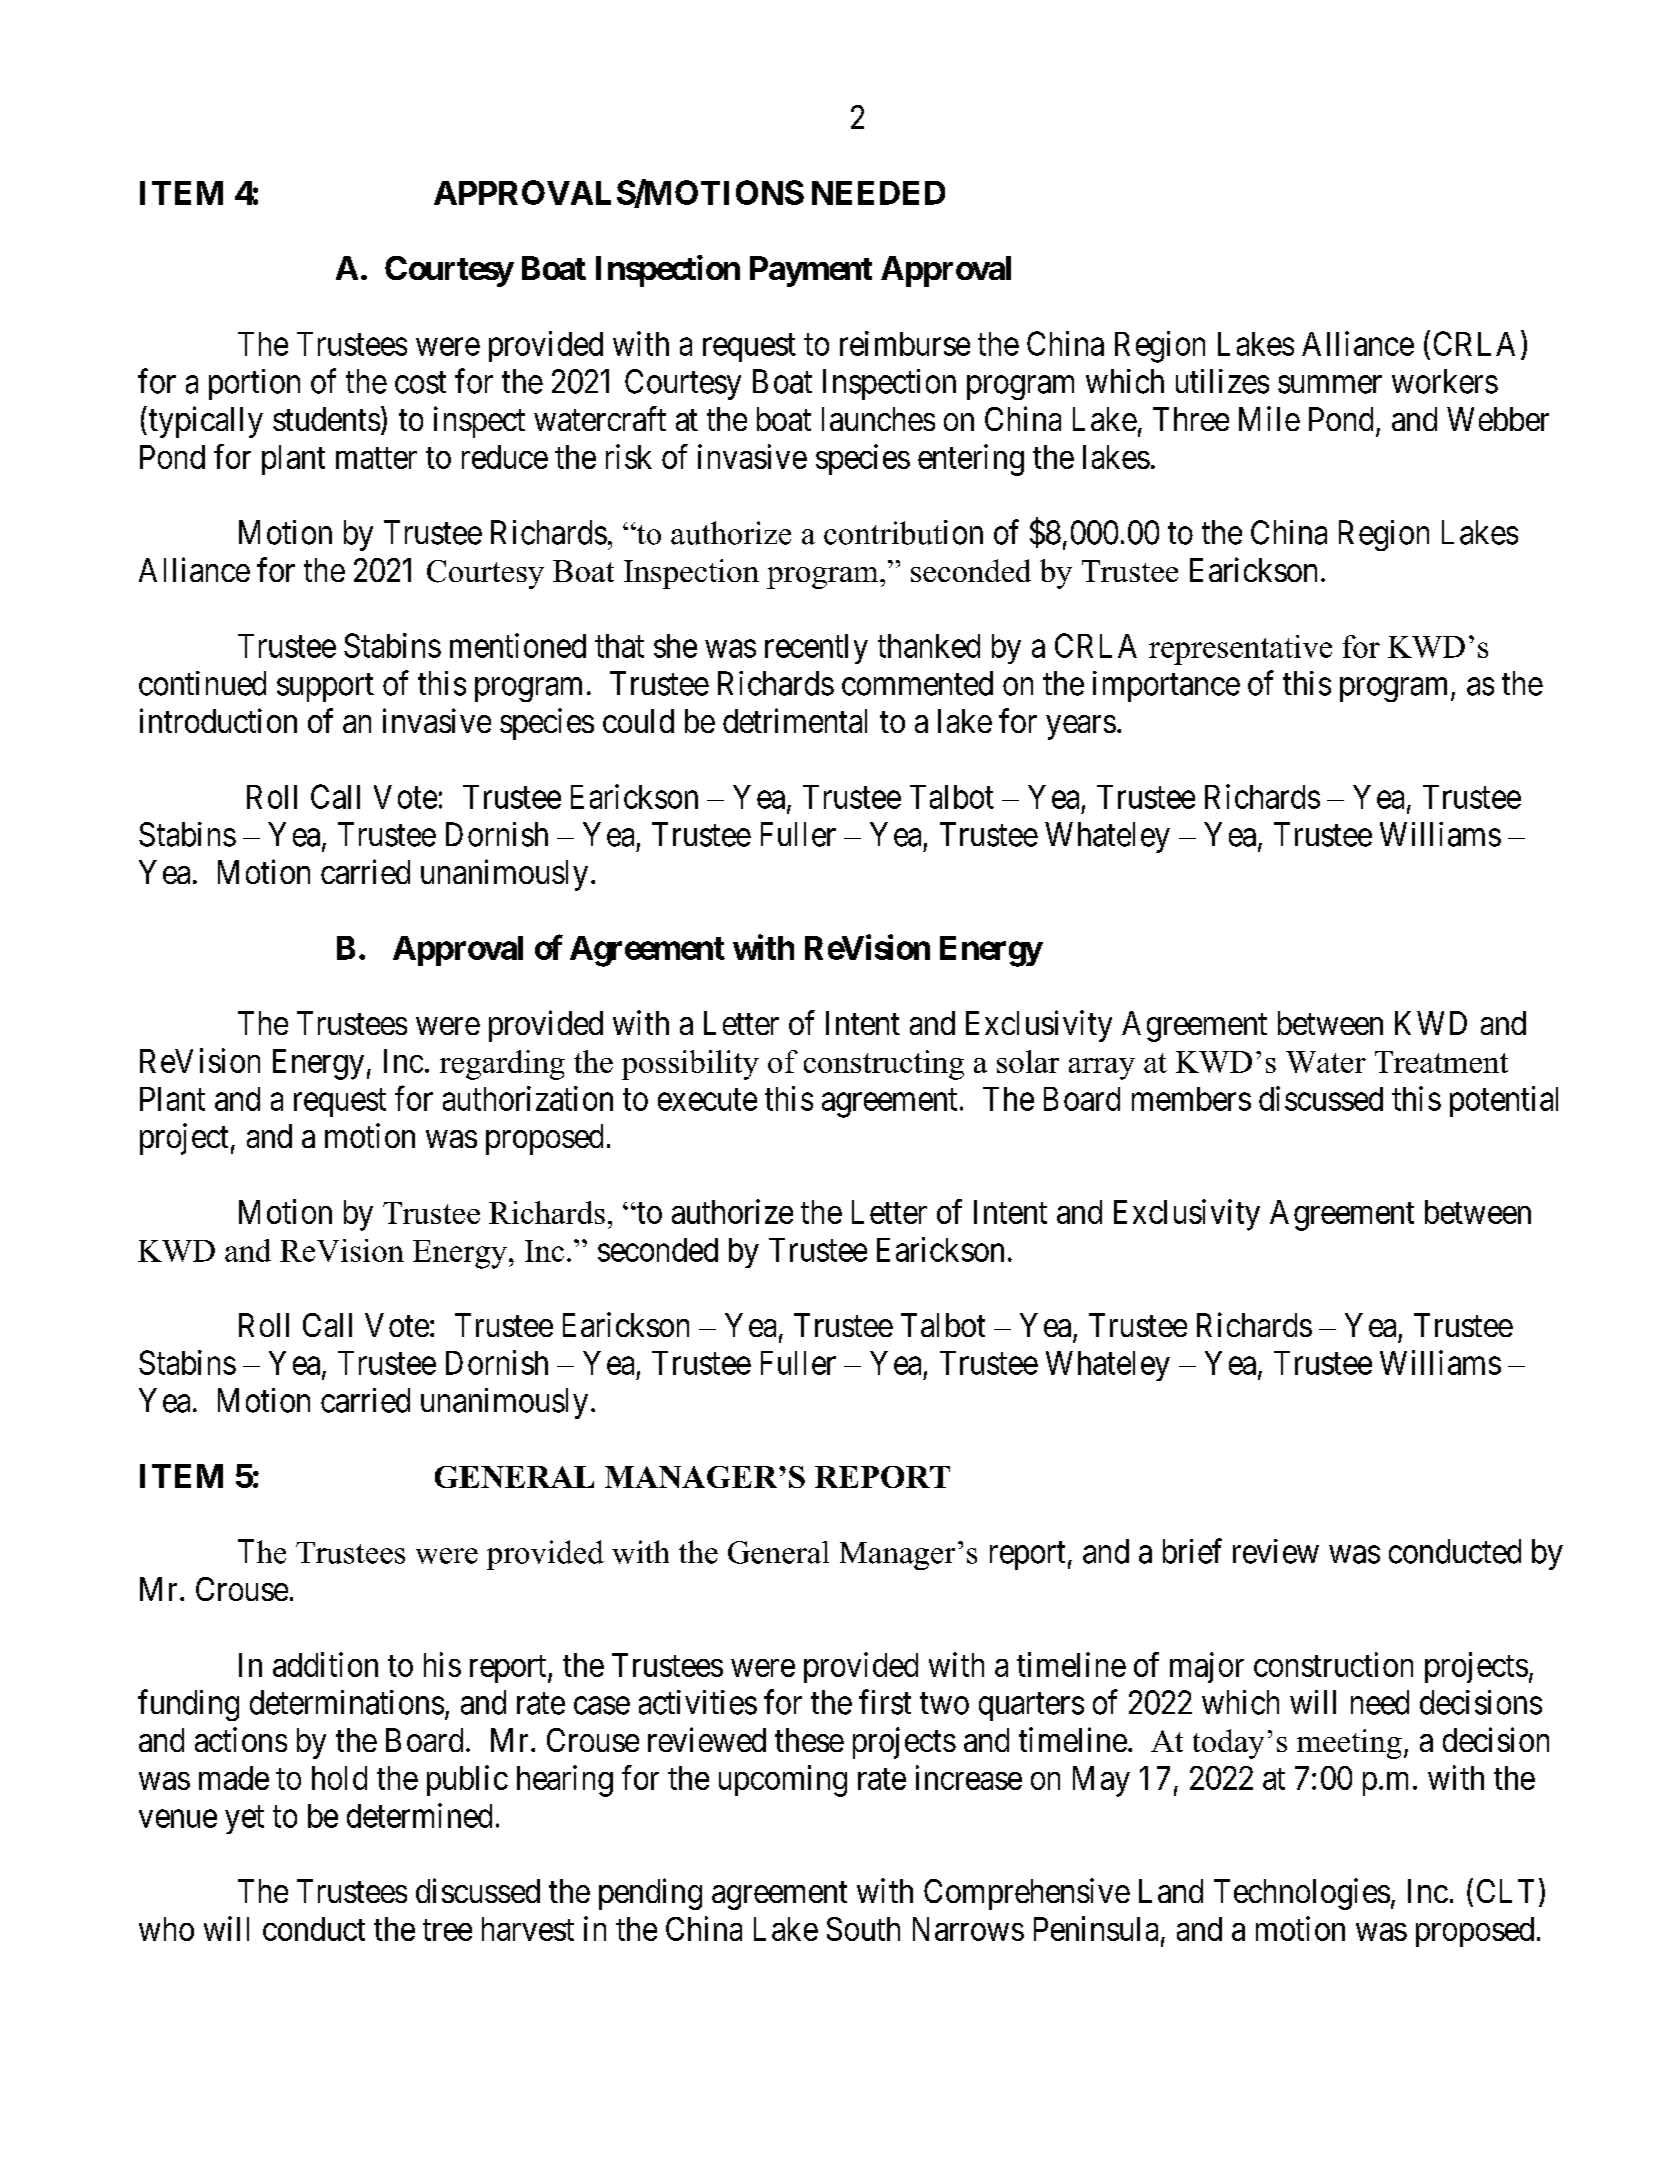 This screenshot has width=1674, height=2166. What do you see at coordinates (707, 1100) in the screenshot?
I see `execute` at bounding box center [707, 1100].
